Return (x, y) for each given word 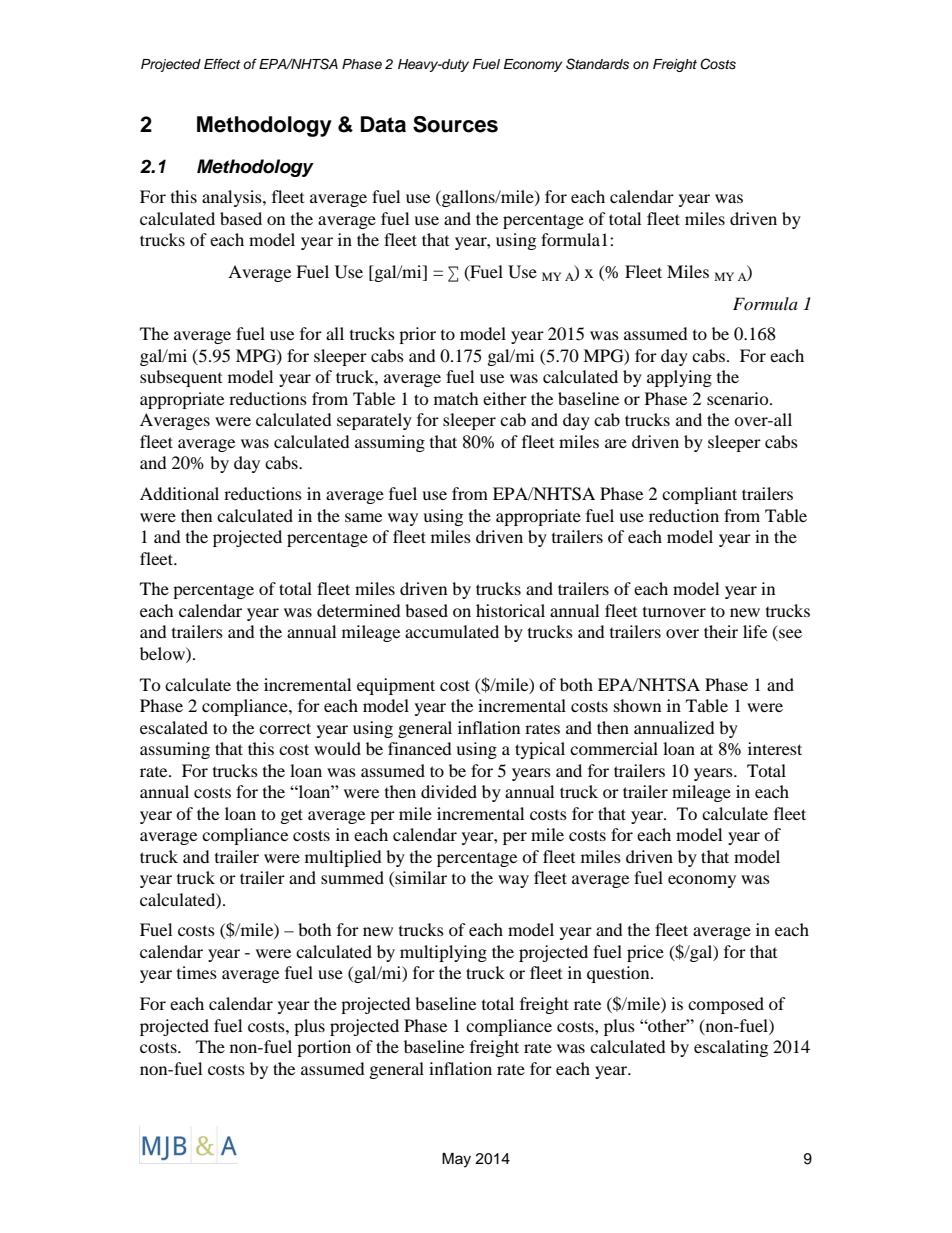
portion (324, 1048)
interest (775, 748)
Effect (222, 64)
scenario (739, 398)
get (292, 816)
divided (449, 791)
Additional (179, 493)
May (456, 1160)
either (505, 398)
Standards (597, 64)
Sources (455, 124)
